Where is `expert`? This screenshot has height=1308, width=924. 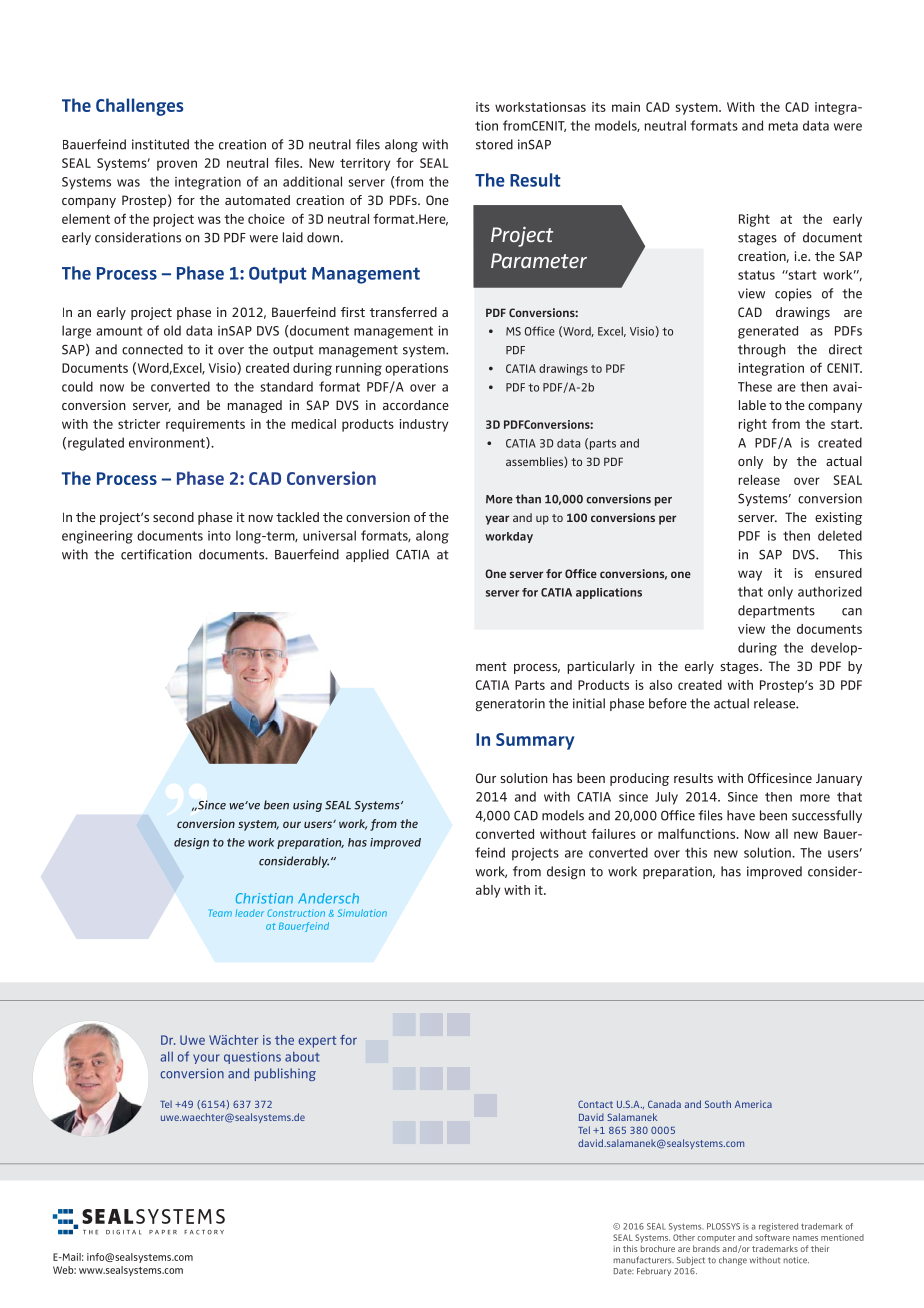
expert is located at coordinates (317, 1042).
